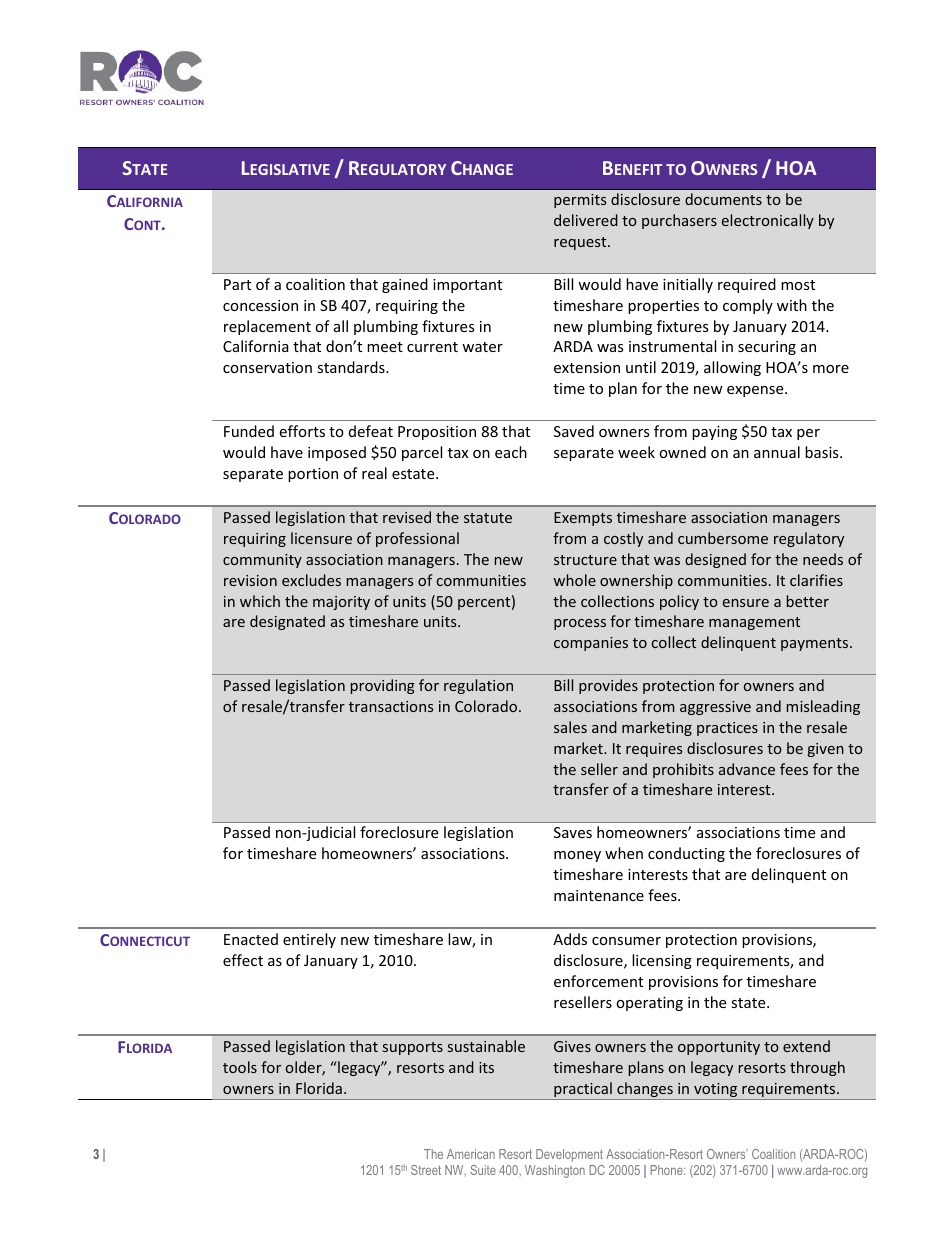 The height and width of the screenshot is (1233, 952). What do you see at coordinates (309, 940) in the screenshot?
I see `entirely` at bounding box center [309, 940].
